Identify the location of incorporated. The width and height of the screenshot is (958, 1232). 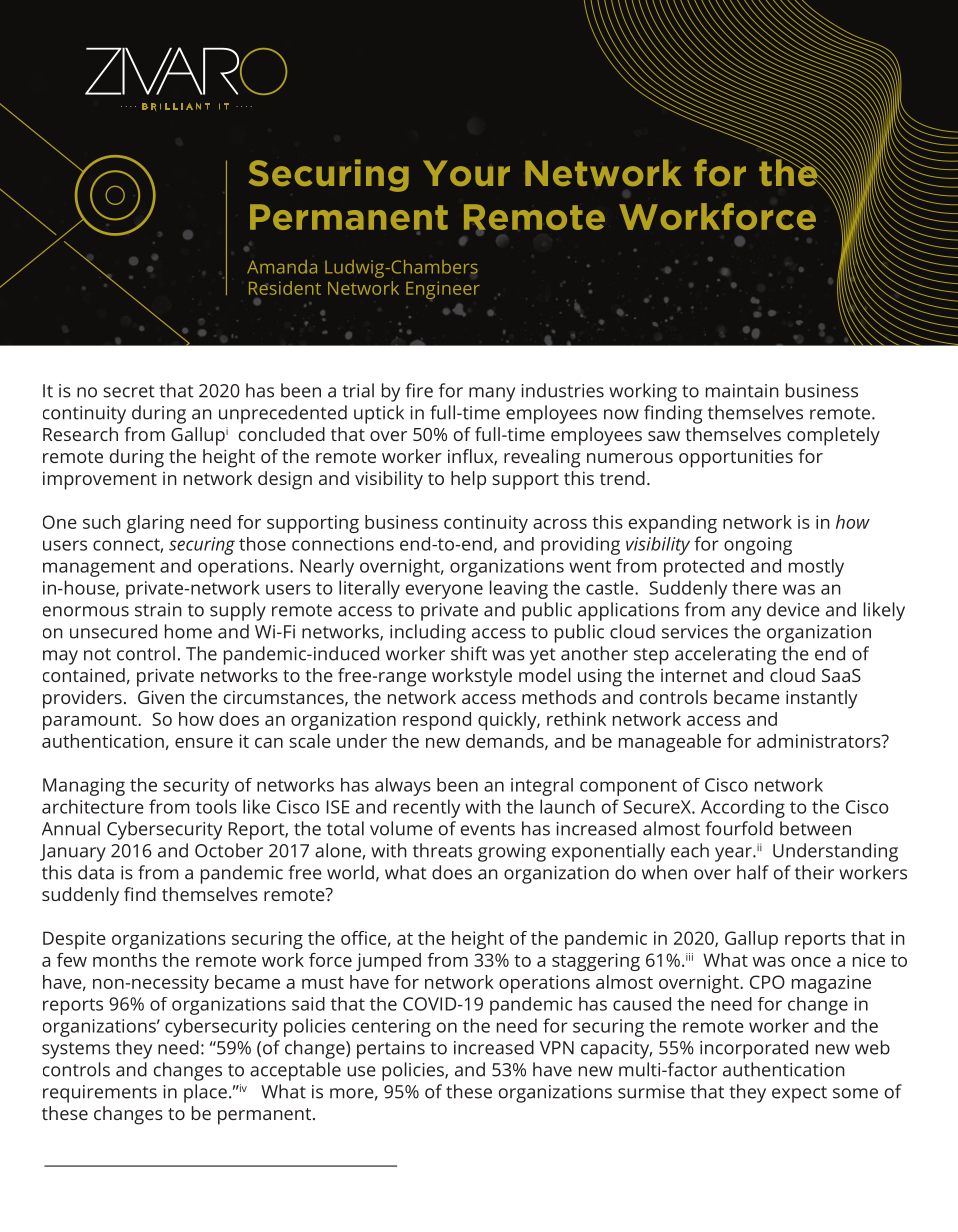
(754, 1049).
